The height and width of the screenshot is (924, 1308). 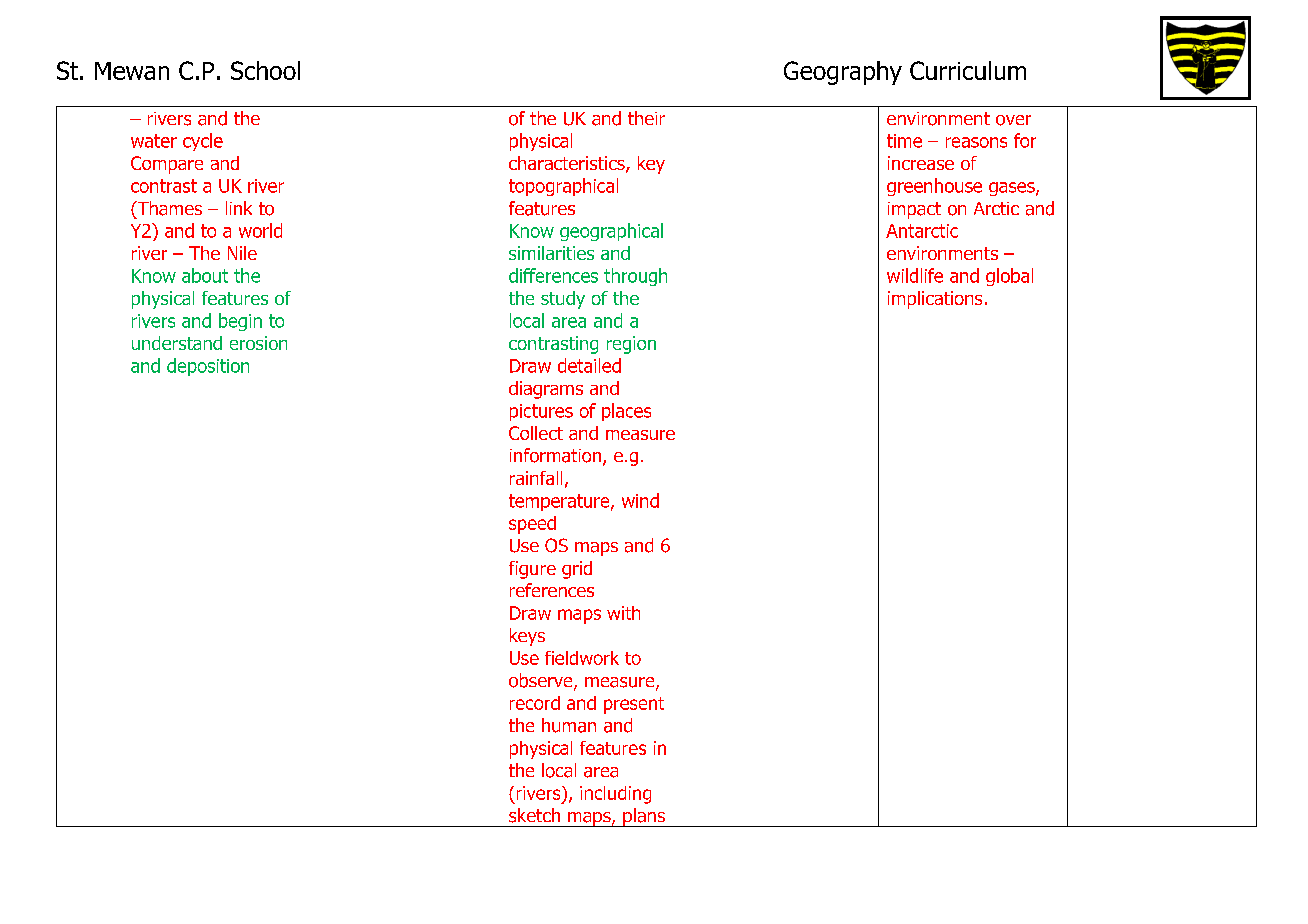 What do you see at coordinates (626, 412) in the screenshot?
I see `places` at bounding box center [626, 412].
